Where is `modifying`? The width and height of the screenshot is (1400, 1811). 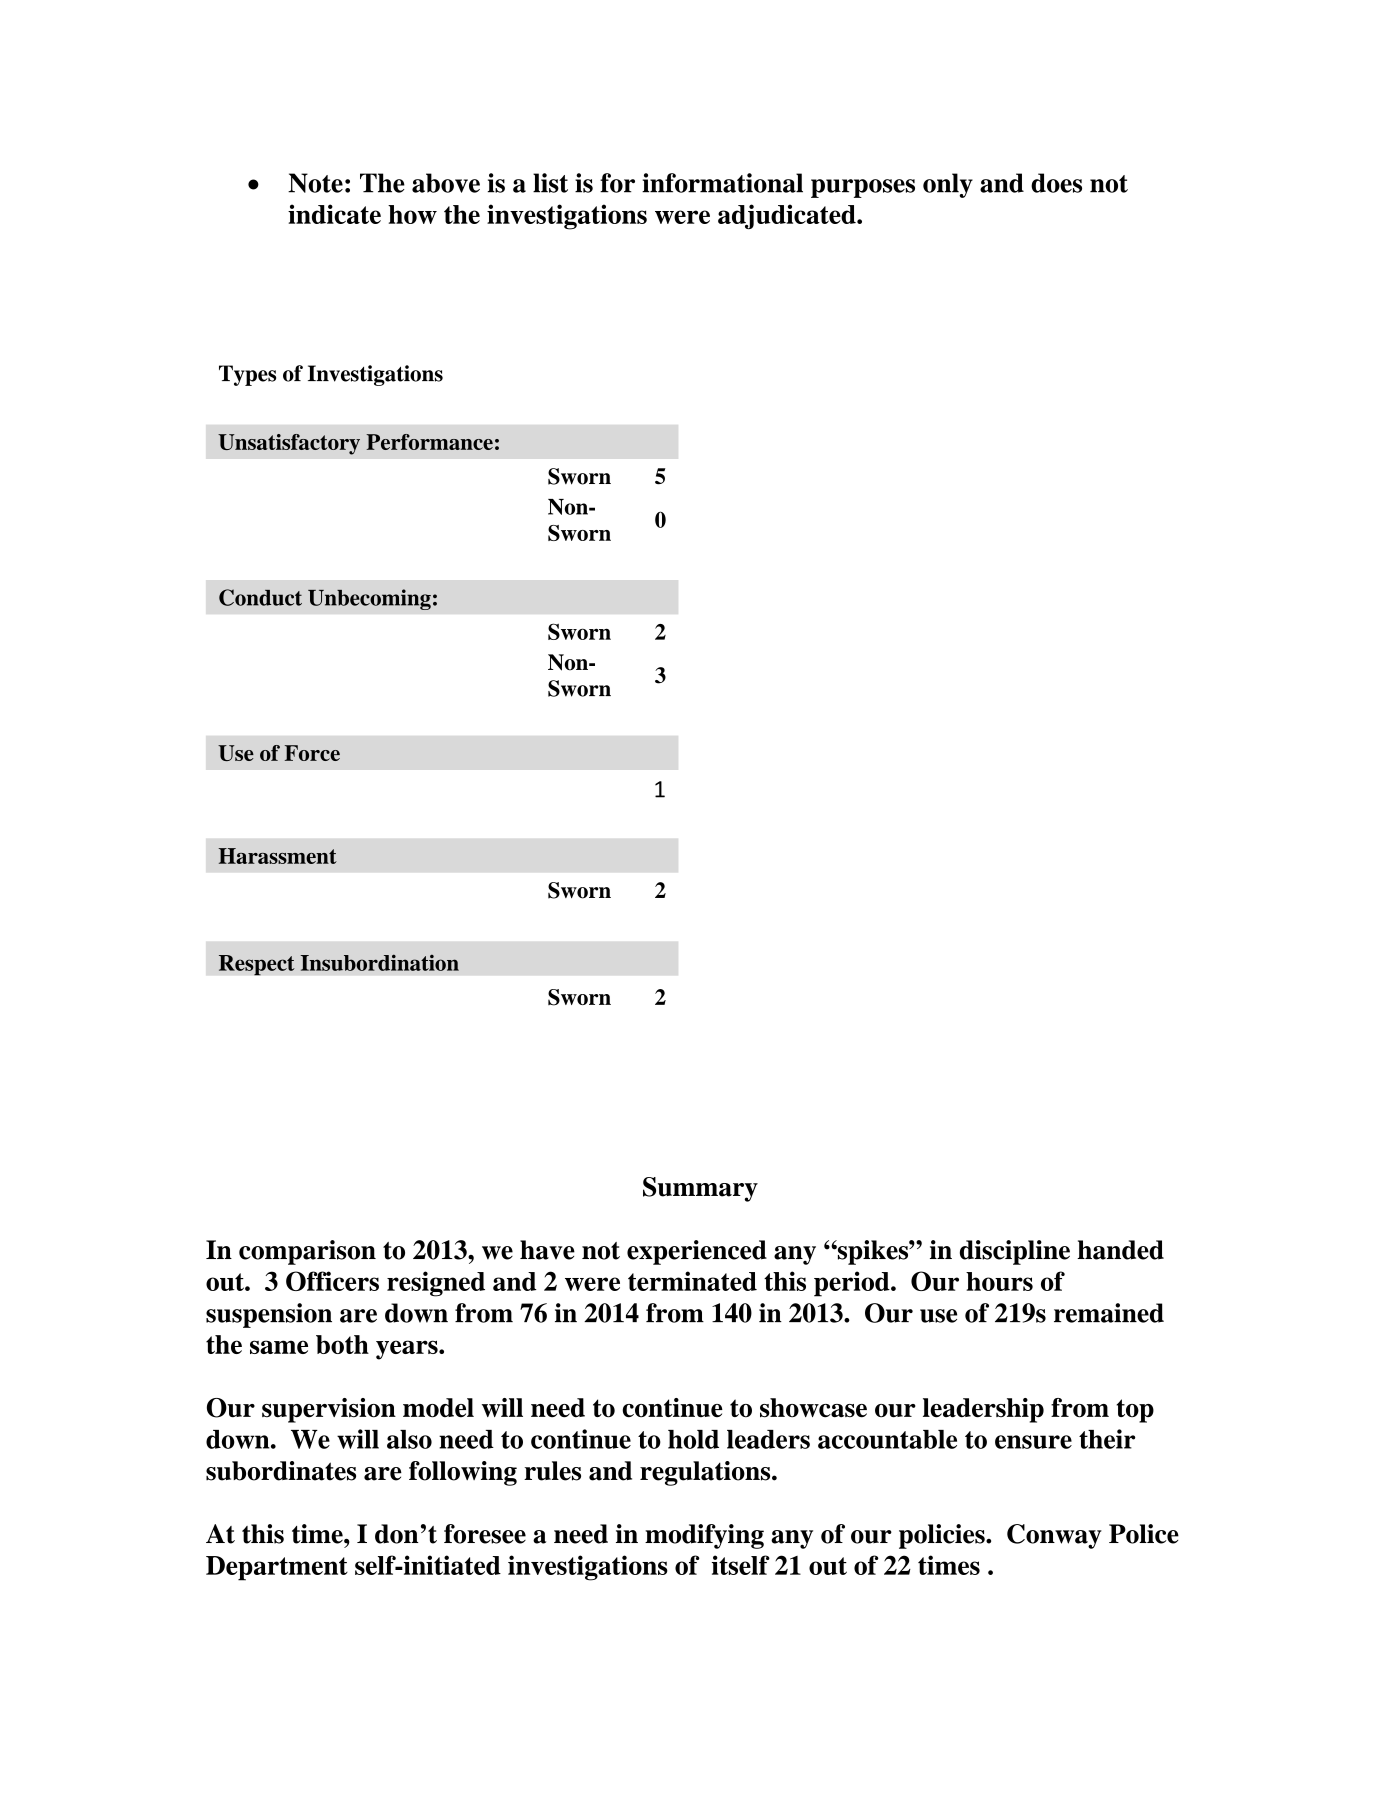 modifying is located at coordinates (704, 1536).
